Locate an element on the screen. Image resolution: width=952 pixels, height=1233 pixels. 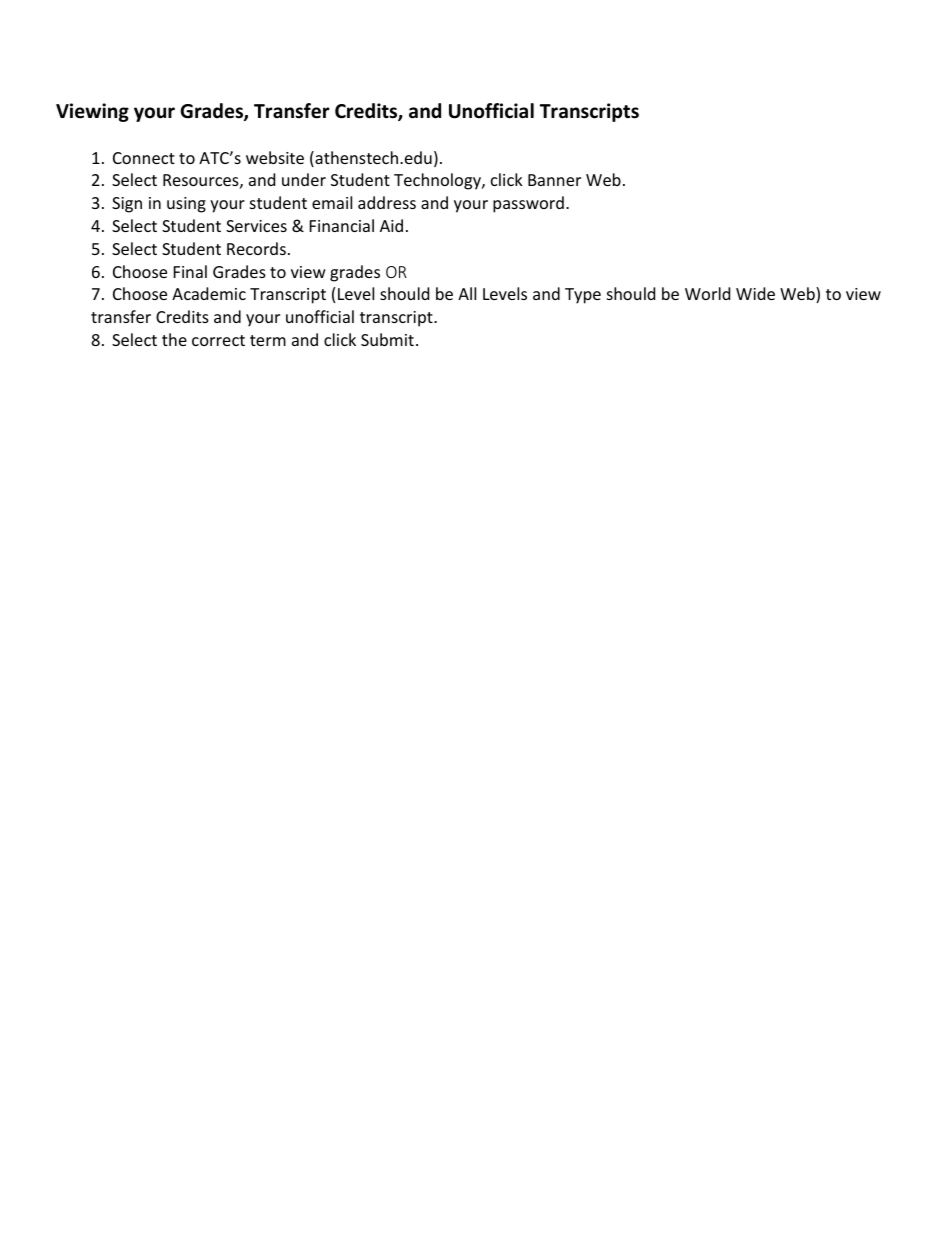
password is located at coordinates (528, 204).
